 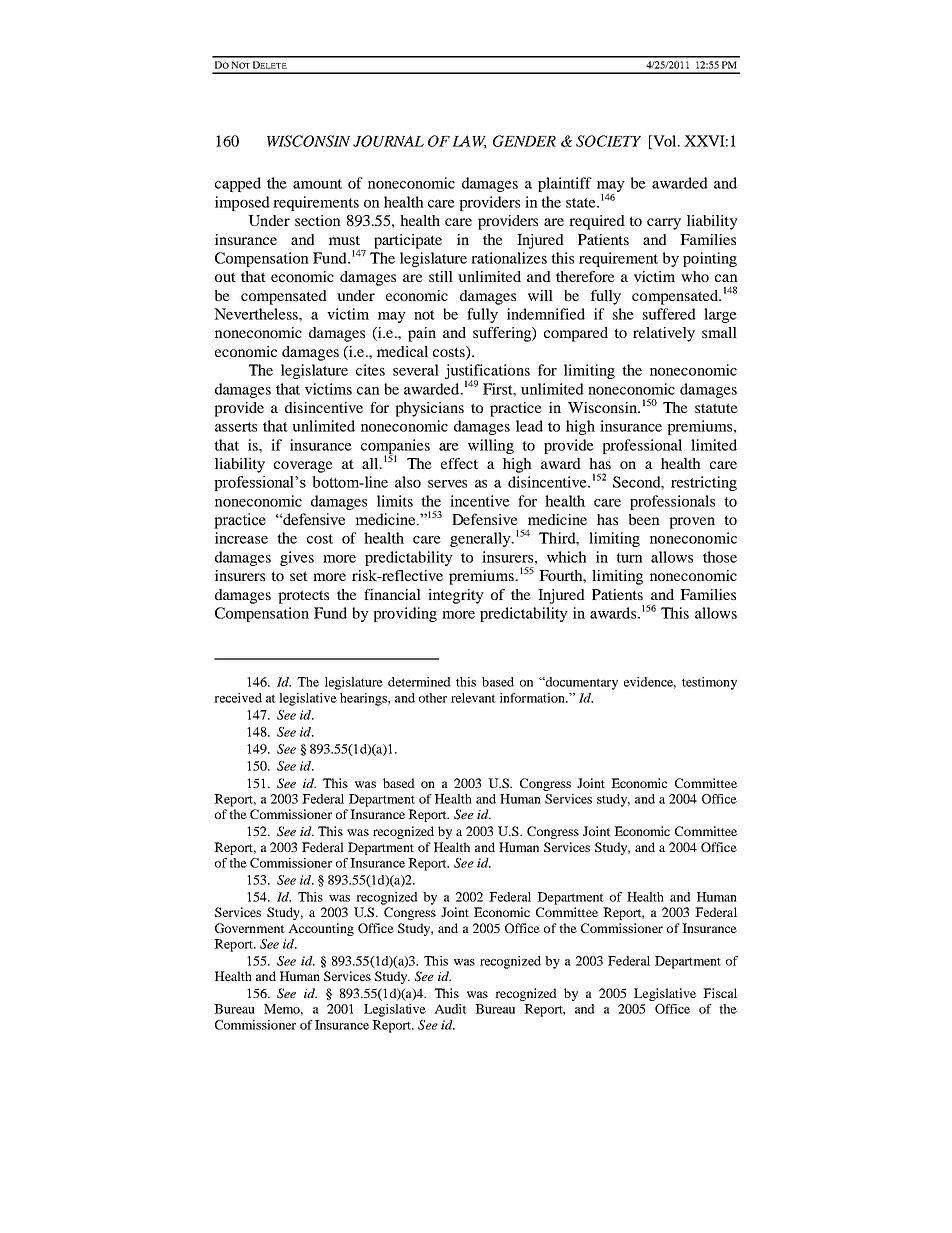 I want to click on received, so click(x=238, y=698).
